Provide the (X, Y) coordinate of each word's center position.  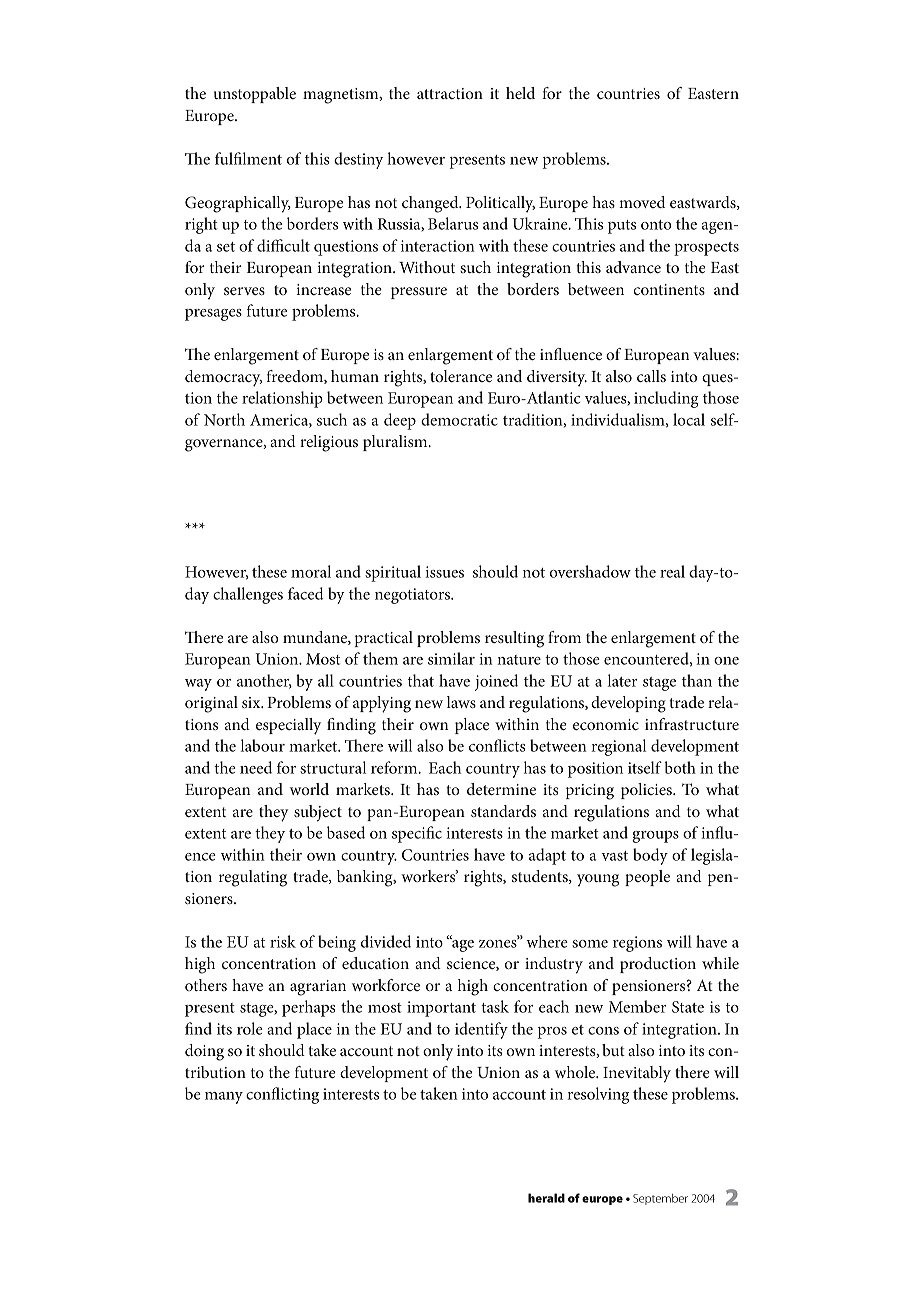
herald (546, 1198)
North (224, 419)
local (689, 419)
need (256, 767)
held (520, 93)
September (660, 1199)
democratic (459, 419)
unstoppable (255, 95)
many (224, 1098)
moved (642, 202)
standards (503, 811)
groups (655, 837)
